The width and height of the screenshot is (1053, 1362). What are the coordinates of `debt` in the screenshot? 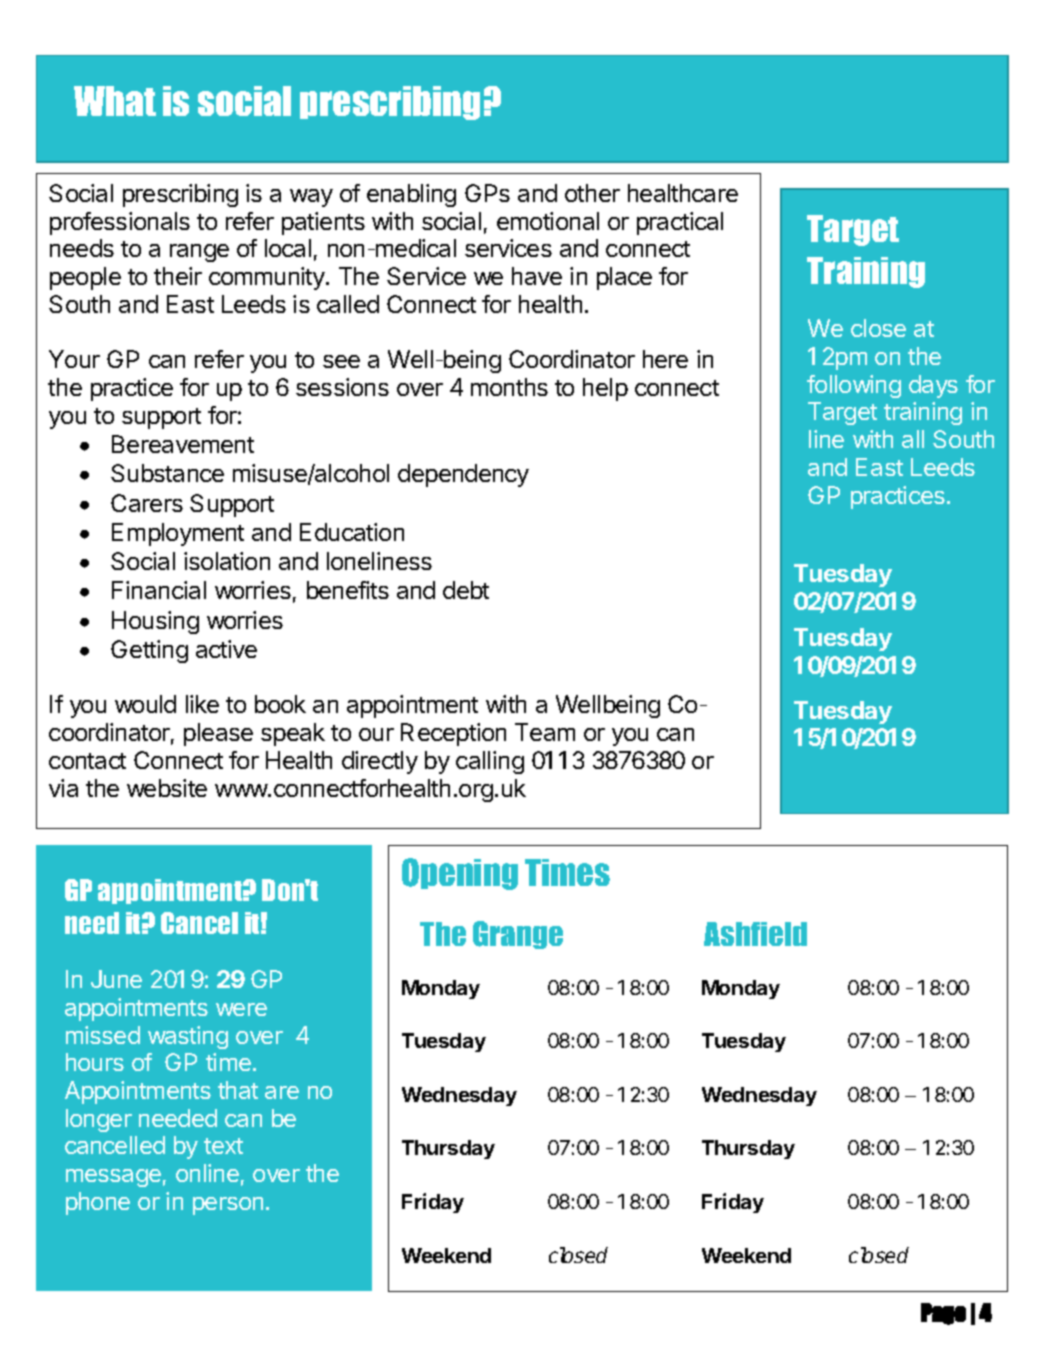 It's located at (466, 590).
